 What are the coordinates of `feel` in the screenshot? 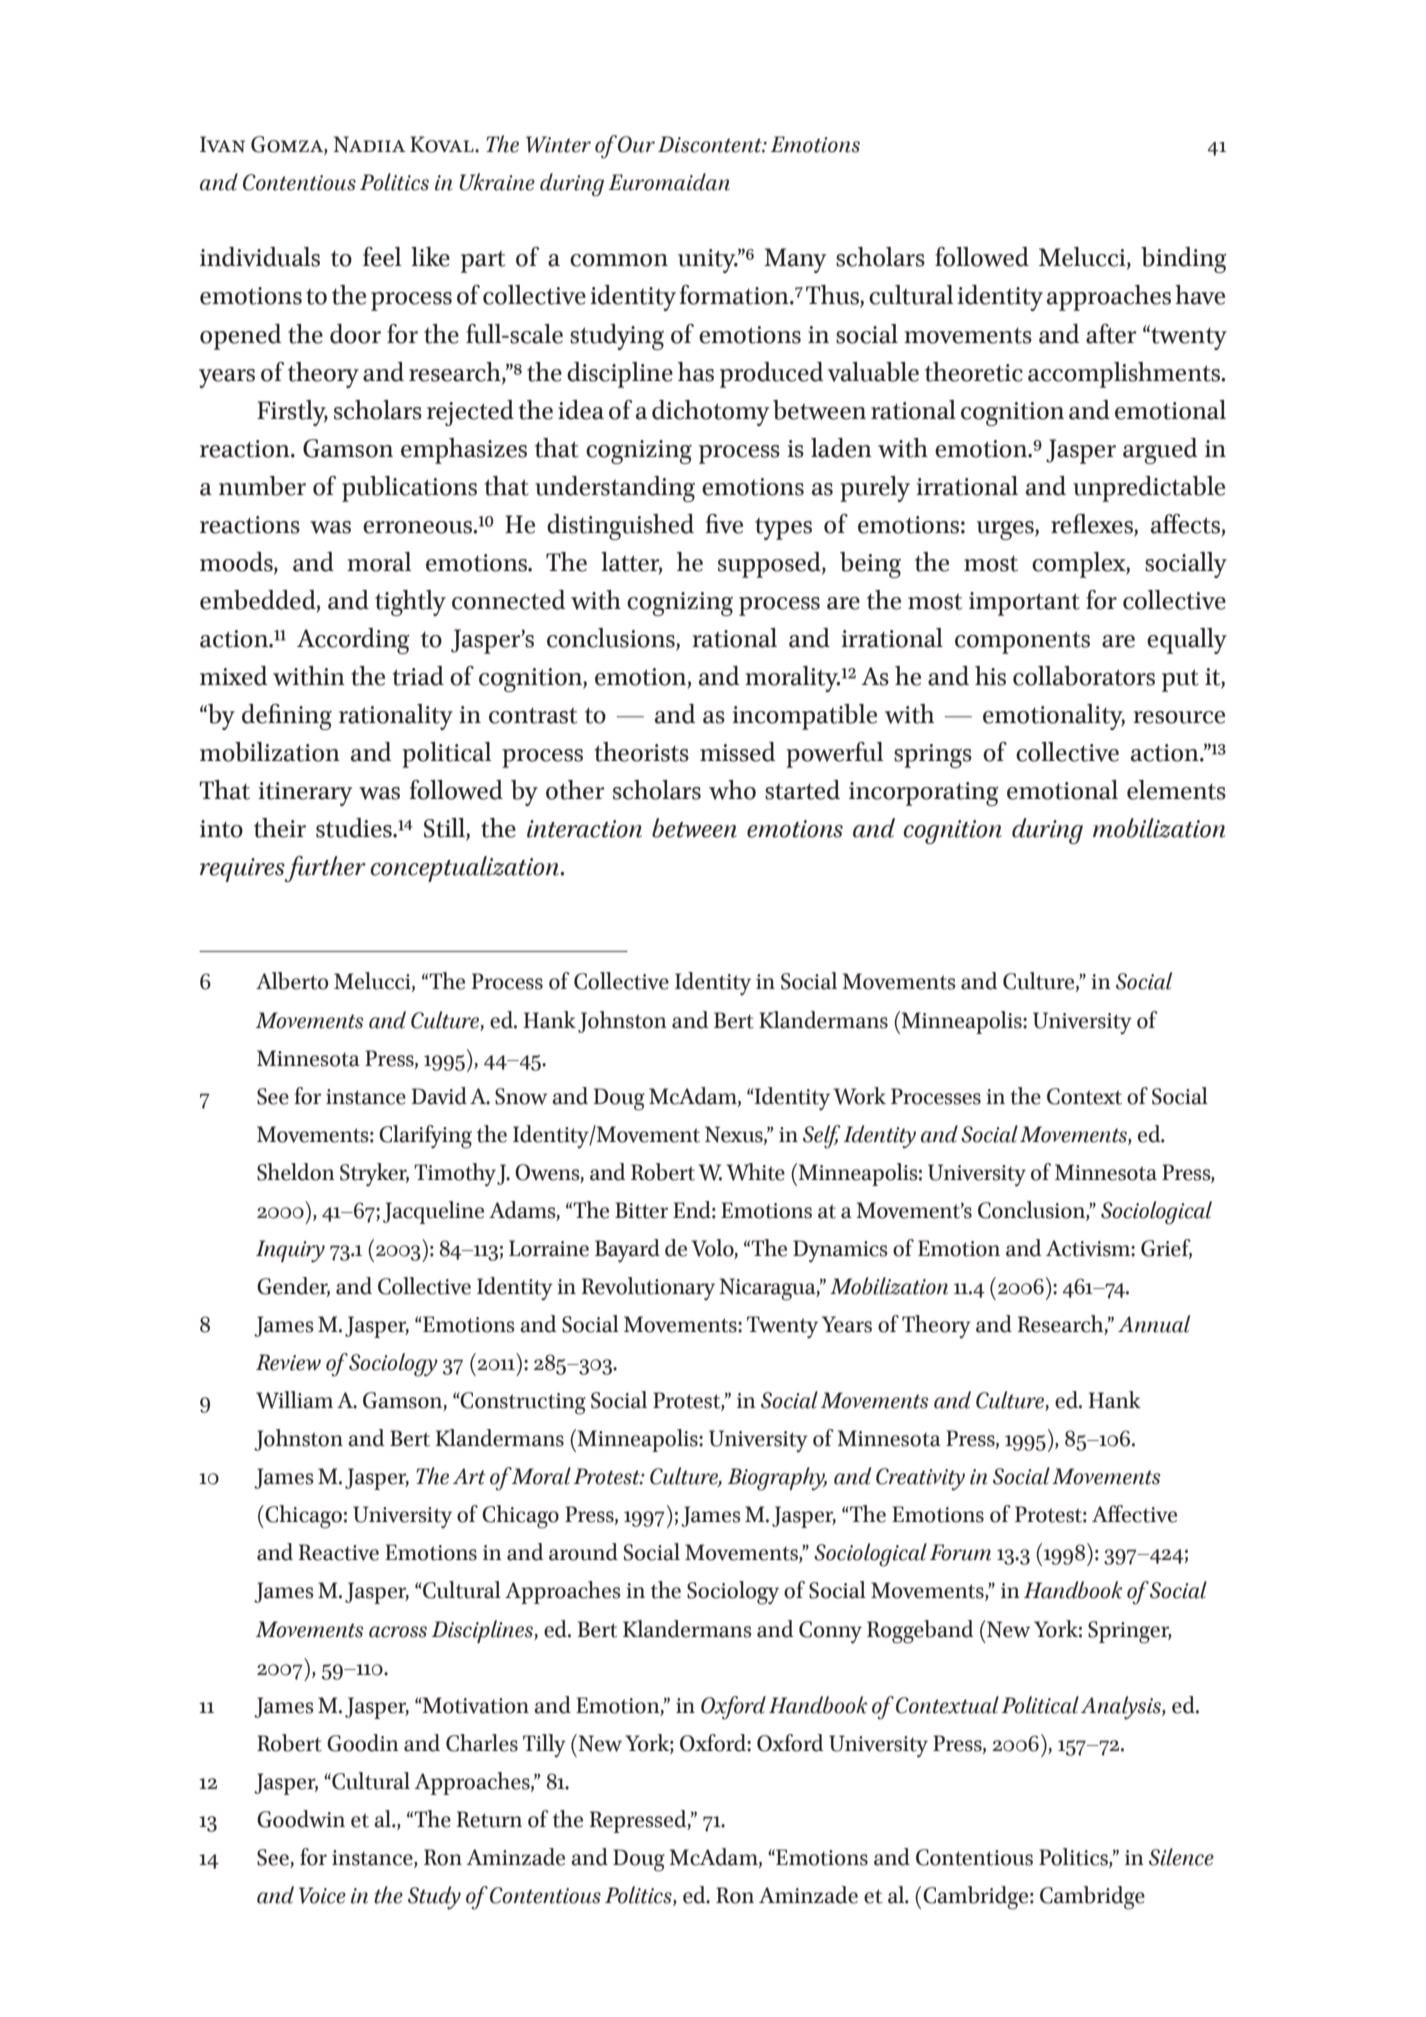 It's located at (382, 257).
